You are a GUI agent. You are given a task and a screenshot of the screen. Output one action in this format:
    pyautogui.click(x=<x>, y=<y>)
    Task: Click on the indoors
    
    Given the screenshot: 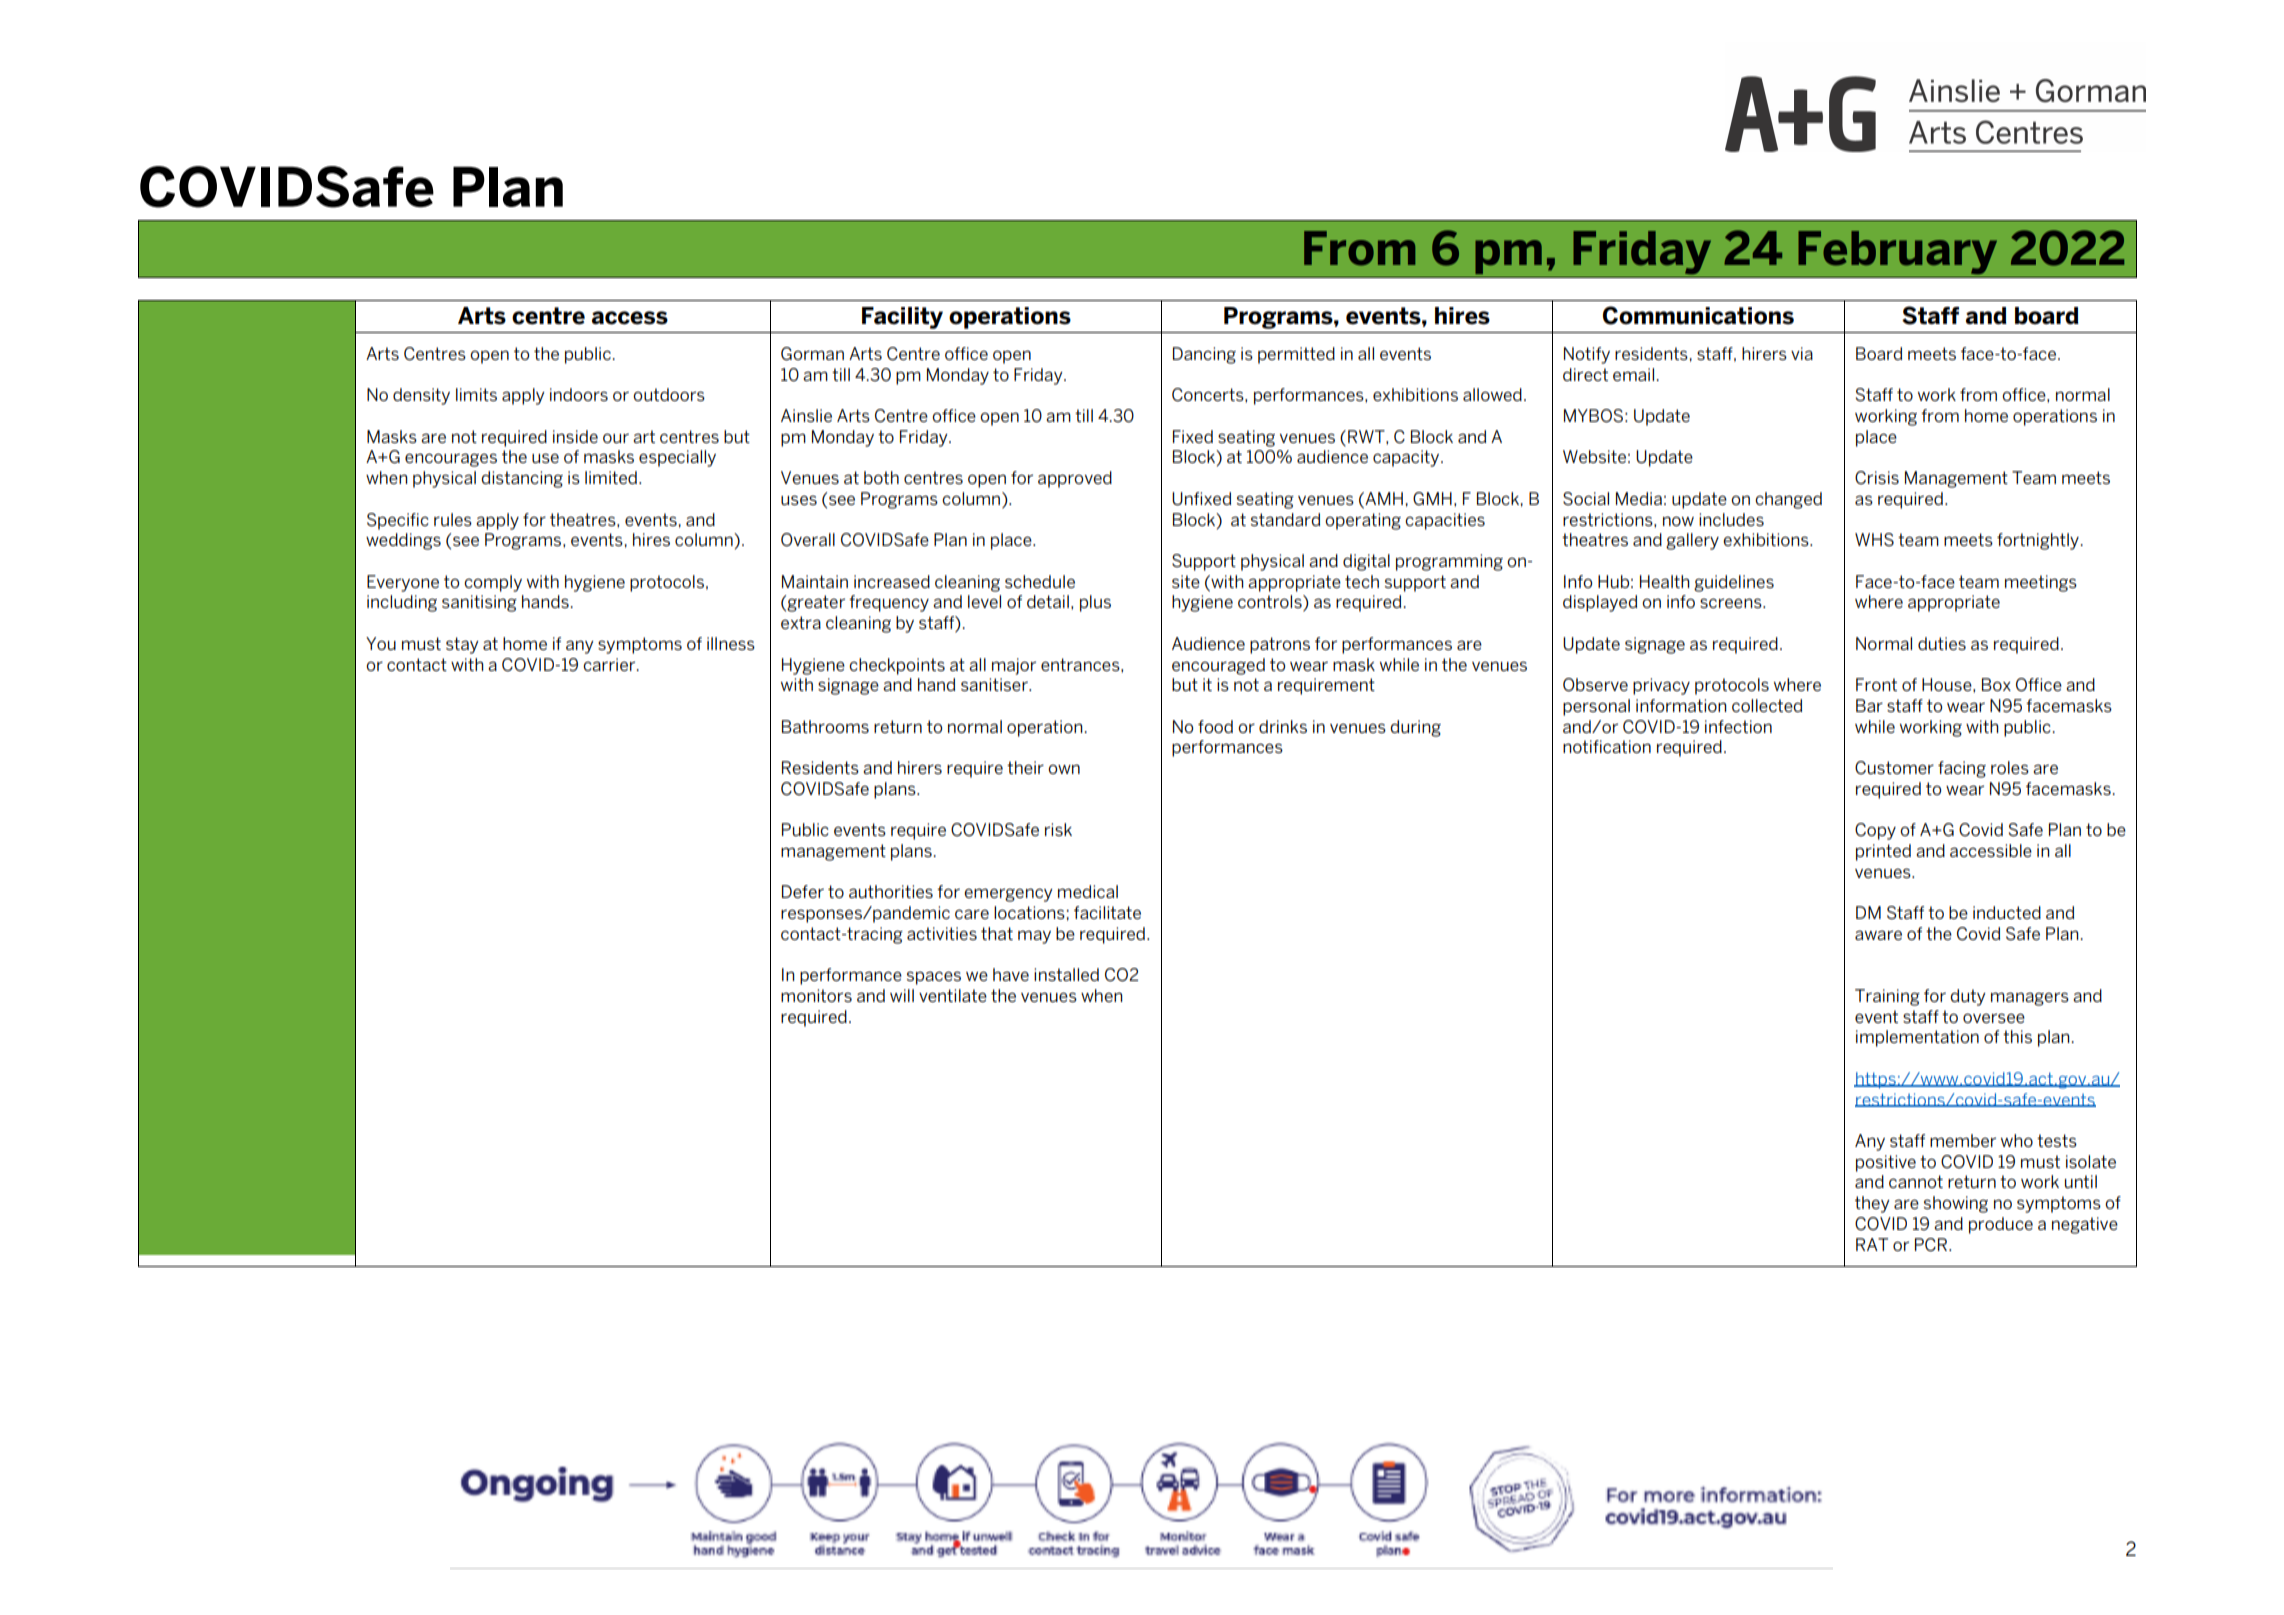 What is the action you would take?
    pyautogui.click(x=579, y=394)
